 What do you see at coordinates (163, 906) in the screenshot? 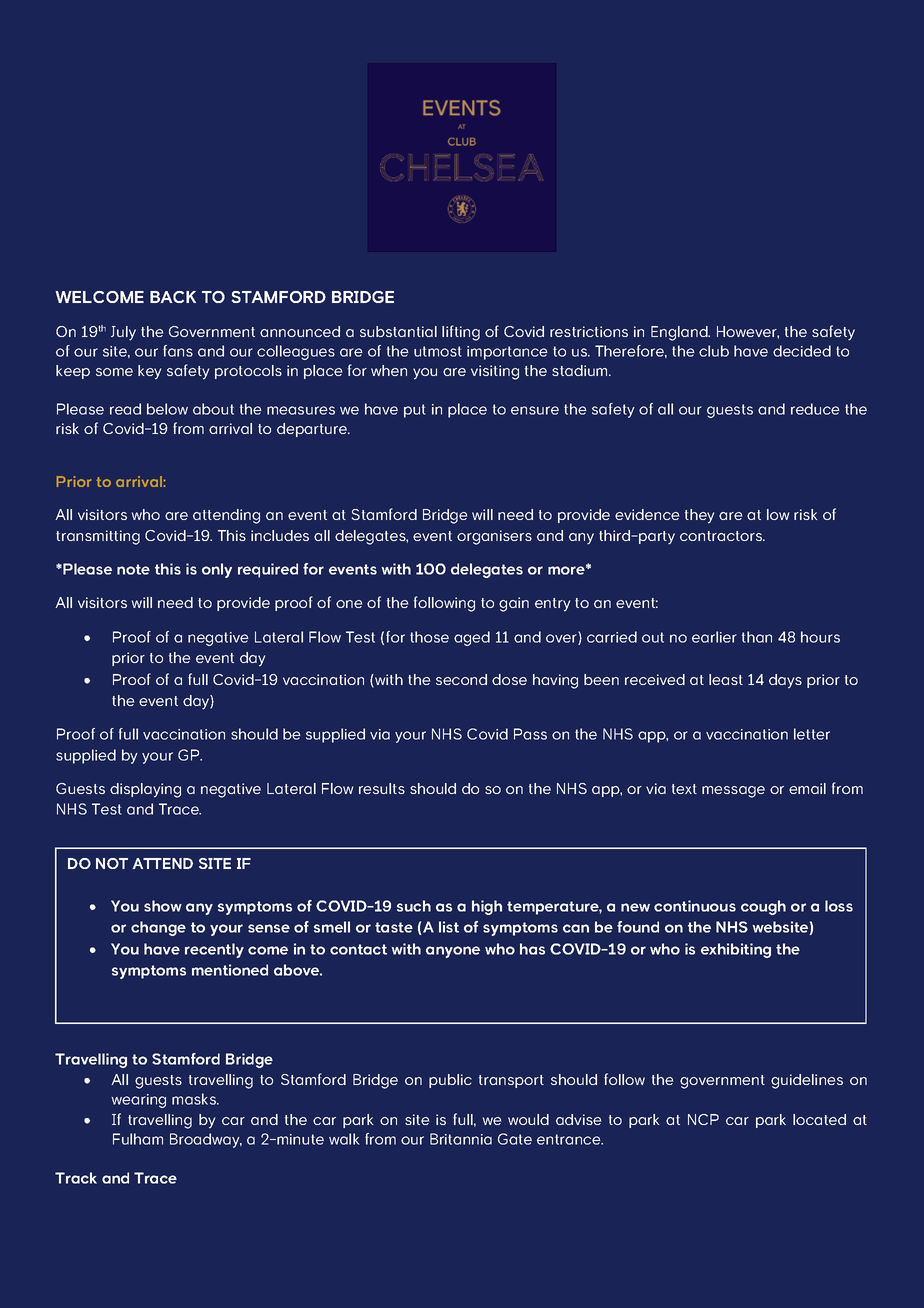
I see `show` at bounding box center [163, 906].
